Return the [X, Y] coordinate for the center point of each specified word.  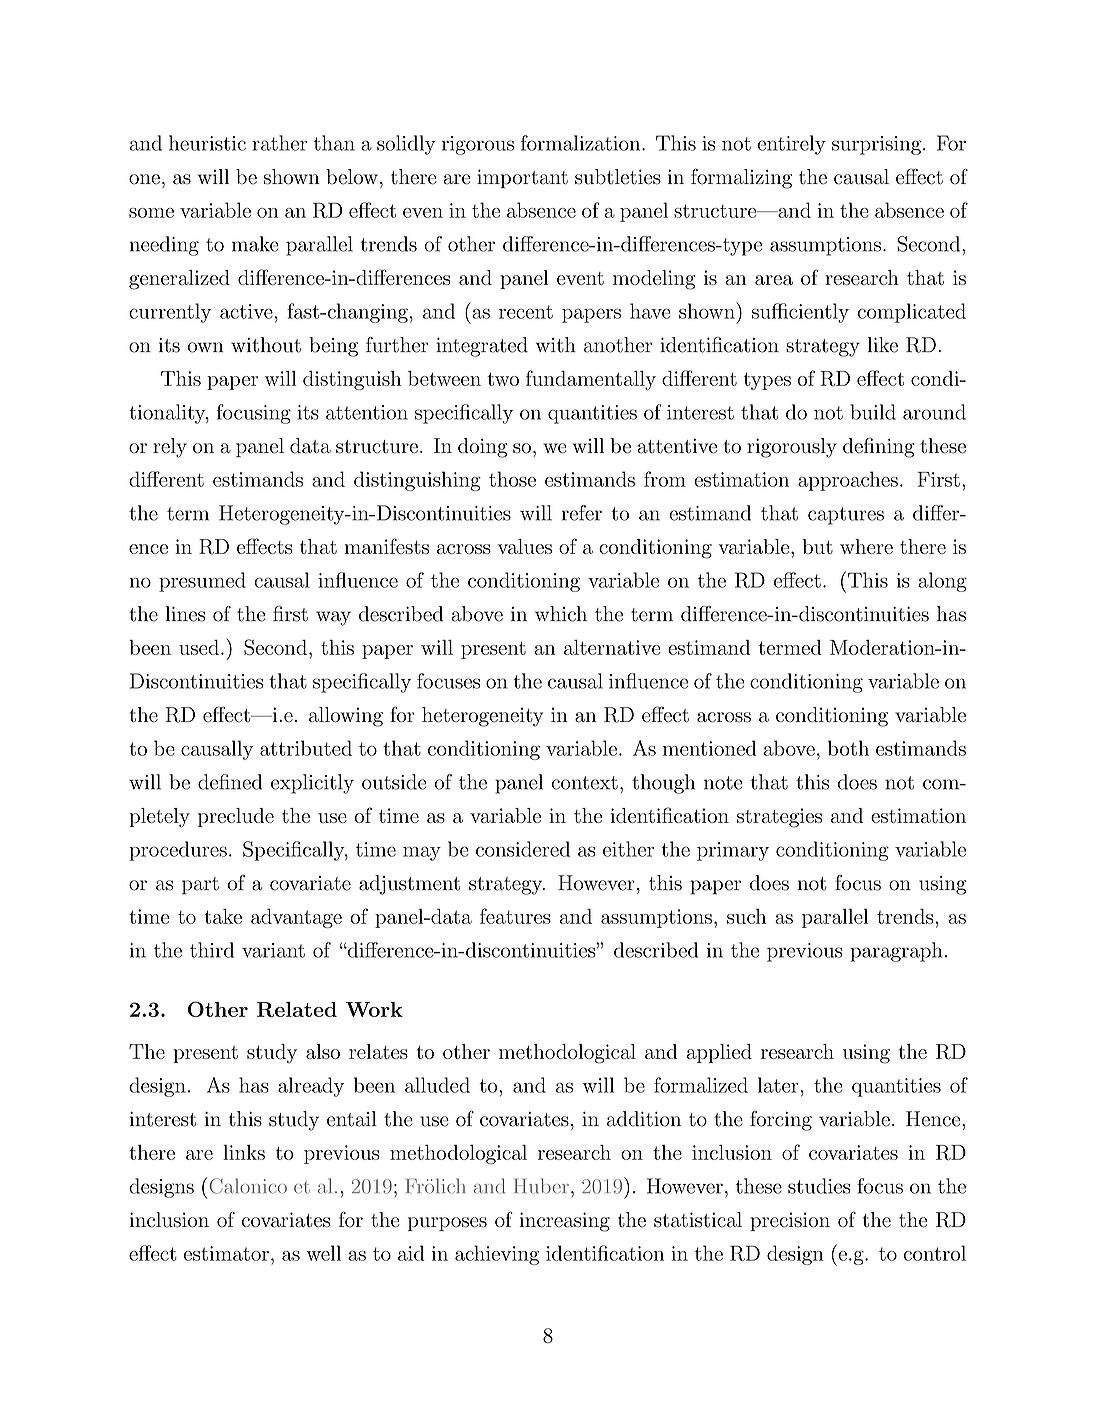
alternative [612, 647]
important [522, 178]
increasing [564, 1222]
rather [279, 143]
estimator [226, 1253]
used [199, 647]
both [848, 748]
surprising [876, 145]
